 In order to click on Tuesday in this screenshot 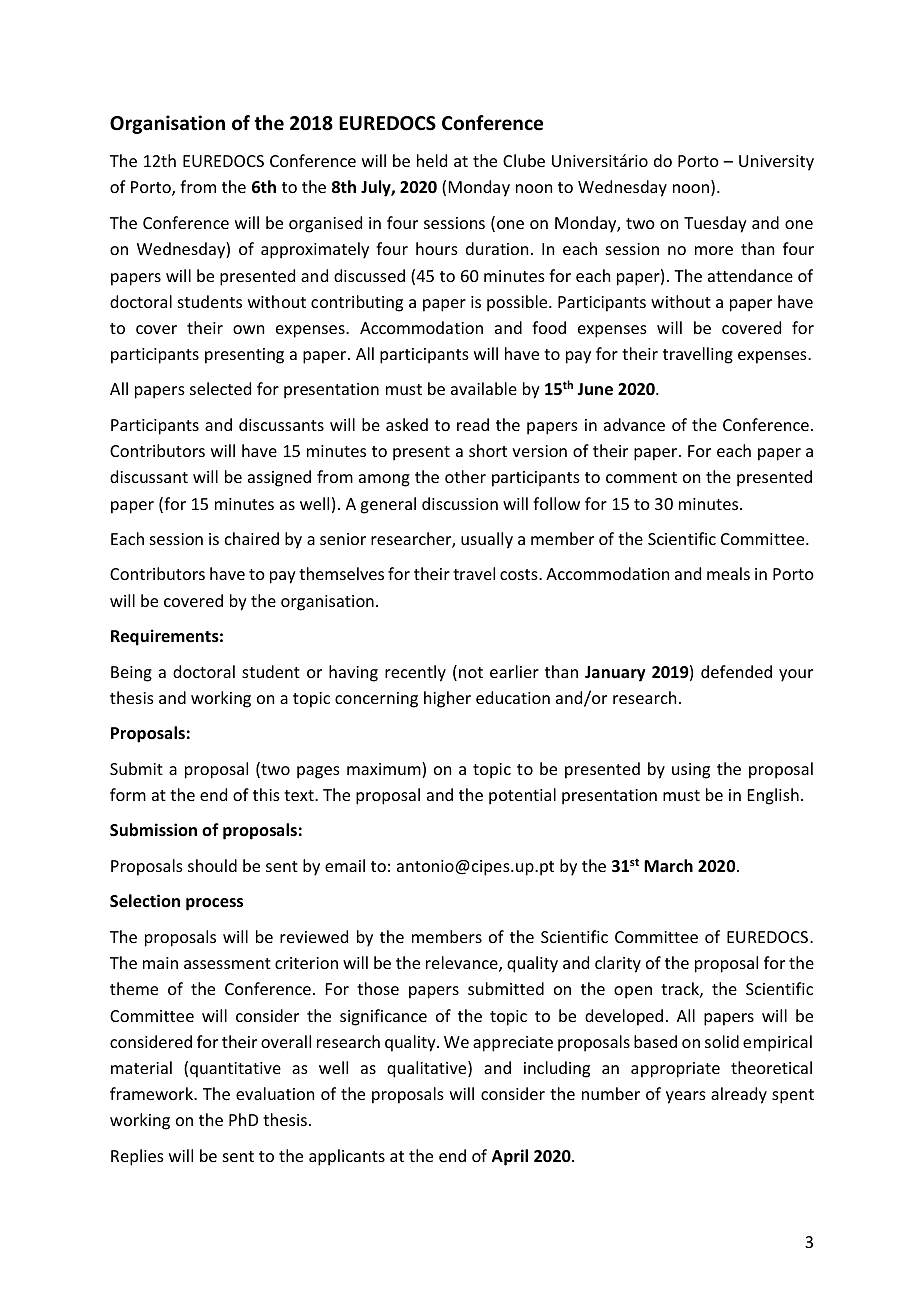, I will do `click(715, 224)`.
